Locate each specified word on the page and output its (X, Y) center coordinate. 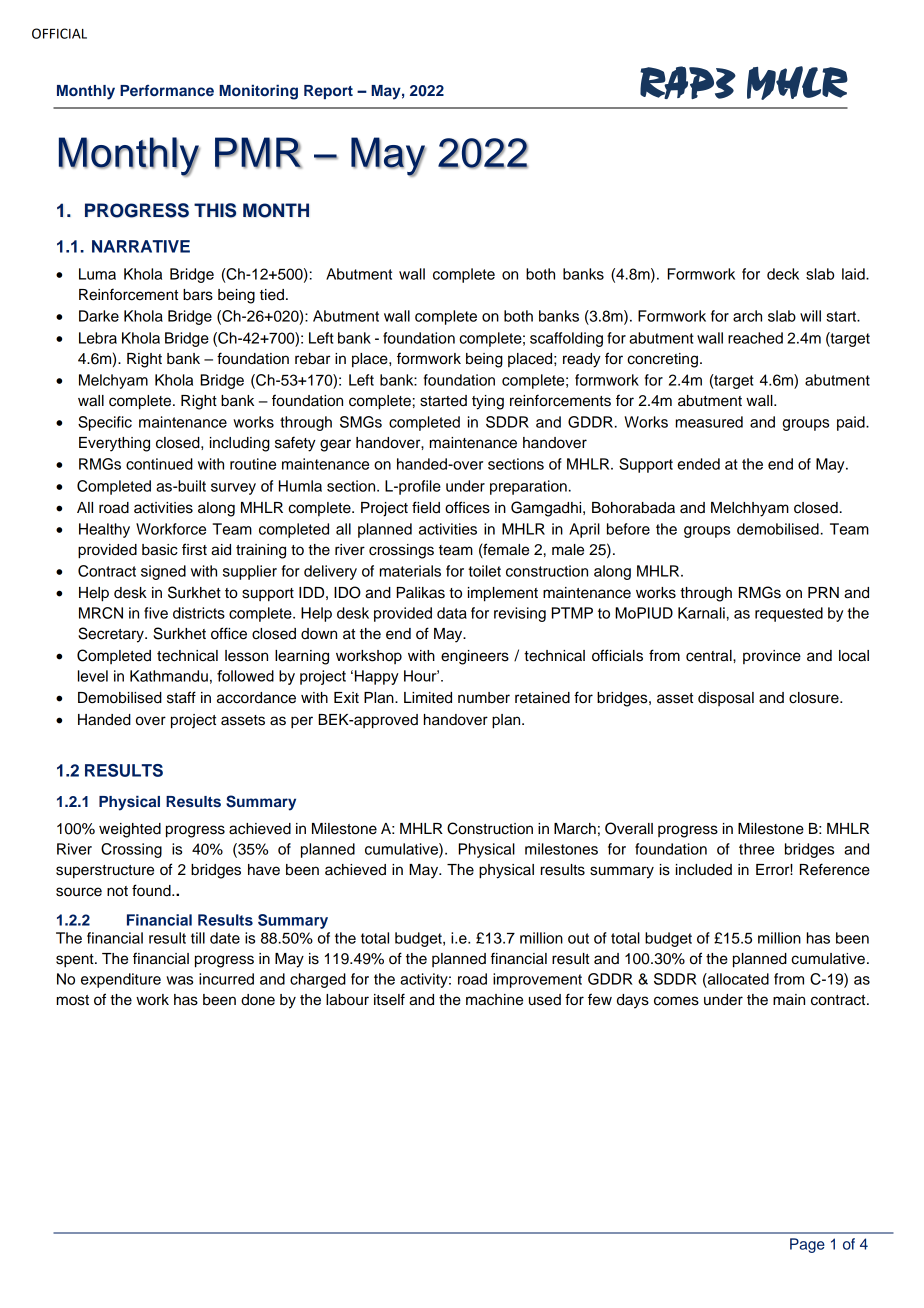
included (704, 870)
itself (389, 999)
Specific (105, 423)
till (198, 938)
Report (328, 92)
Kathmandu (169, 676)
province (772, 657)
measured (709, 422)
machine (494, 1000)
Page (807, 1245)
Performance (167, 90)
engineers (475, 657)
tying (488, 402)
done (258, 1000)
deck (783, 274)
